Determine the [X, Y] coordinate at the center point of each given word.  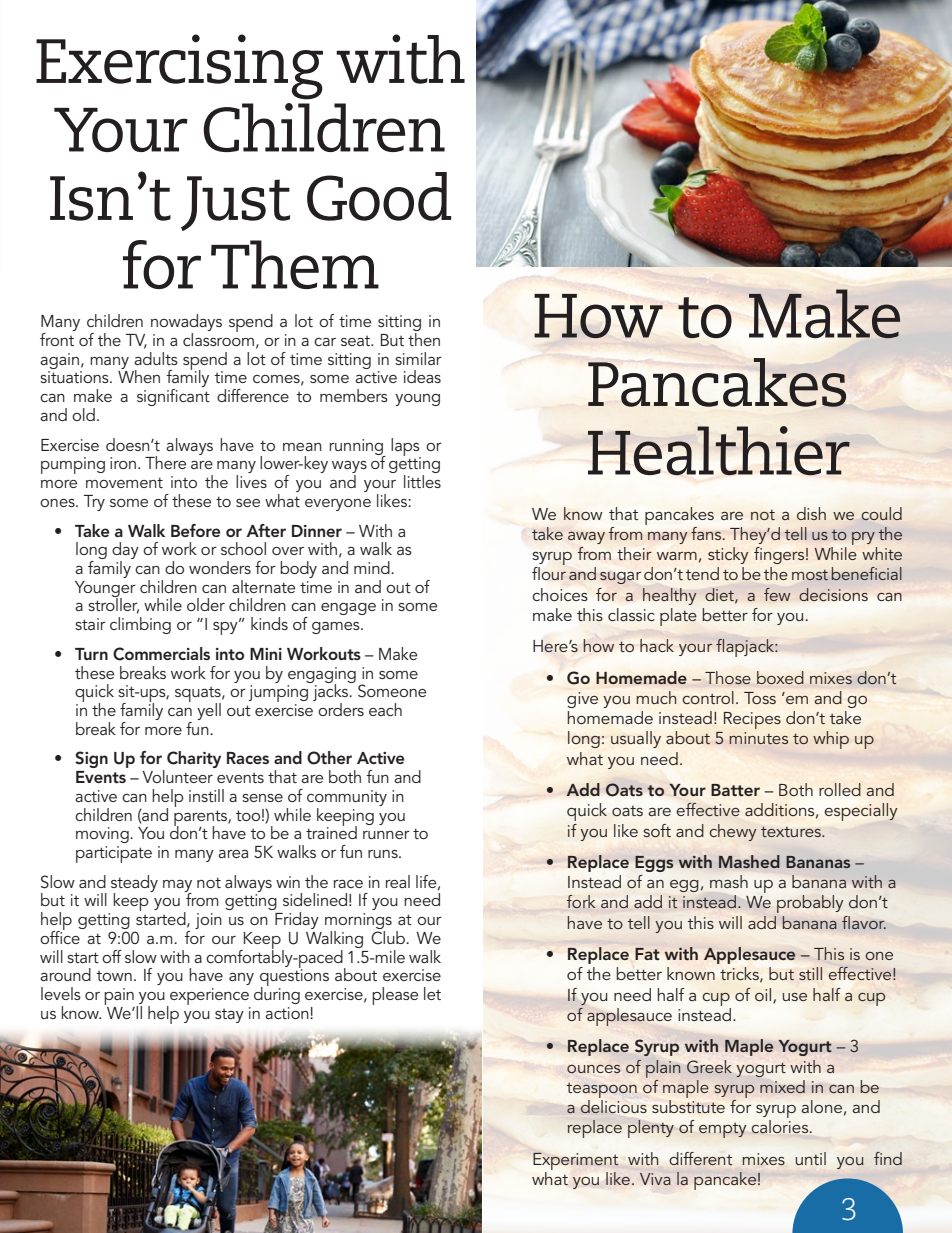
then [424, 339]
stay [229, 1016]
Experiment [576, 1161]
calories [781, 1126]
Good [379, 196]
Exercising [179, 67]
